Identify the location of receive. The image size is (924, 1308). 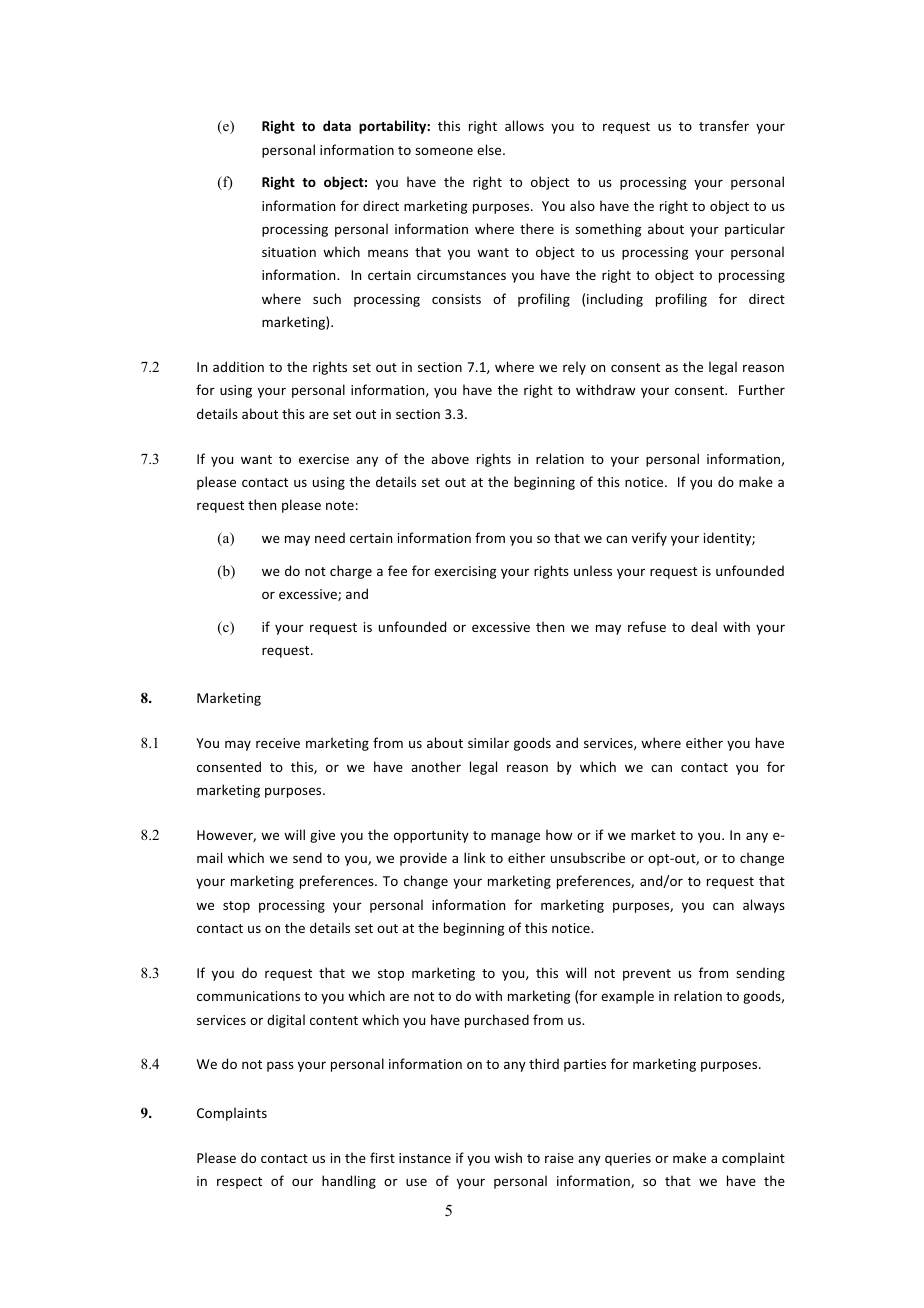
(278, 743).
